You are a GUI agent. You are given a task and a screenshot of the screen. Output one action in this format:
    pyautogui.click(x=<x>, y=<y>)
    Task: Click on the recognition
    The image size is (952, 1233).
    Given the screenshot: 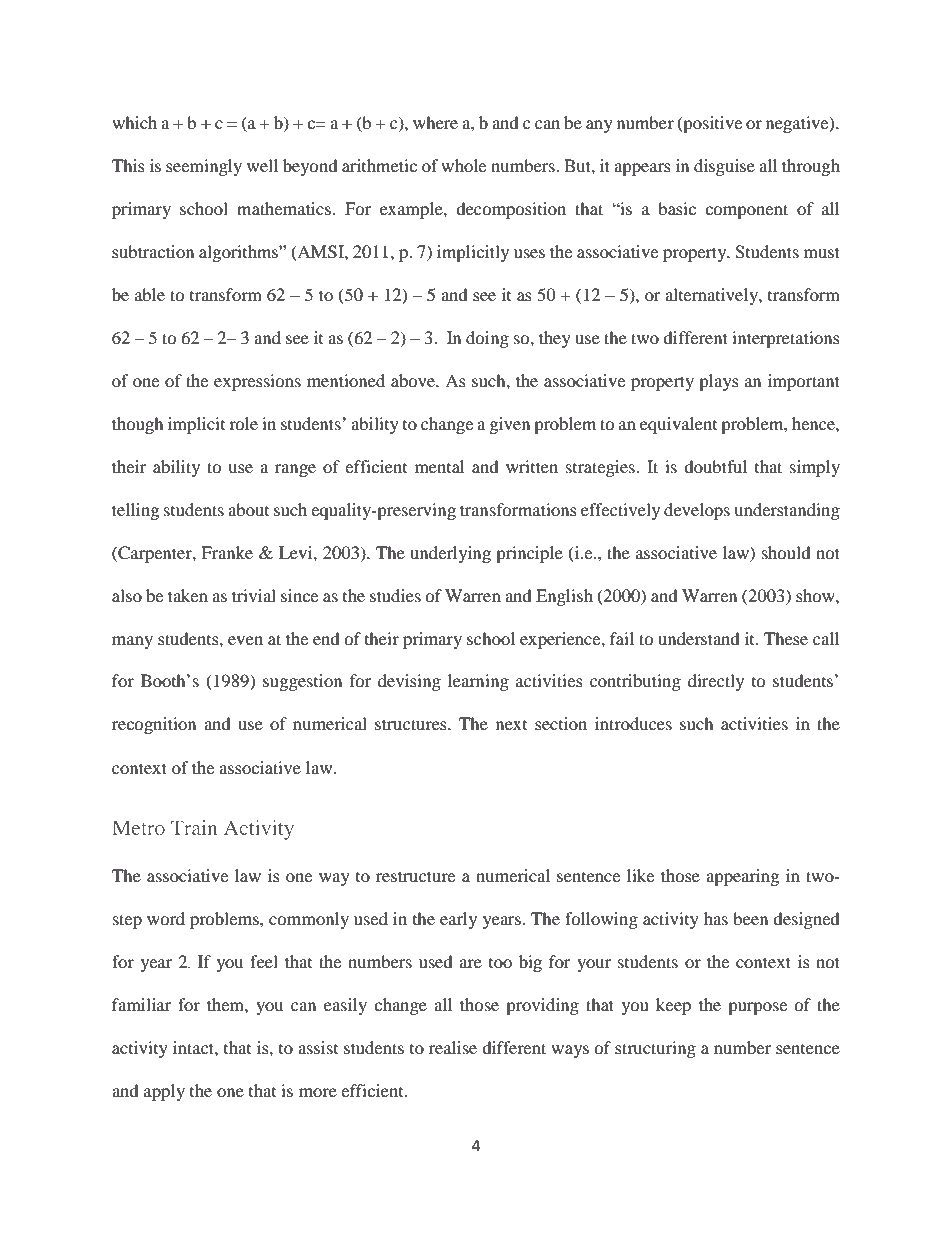 What is the action you would take?
    pyautogui.click(x=154, y=725)
